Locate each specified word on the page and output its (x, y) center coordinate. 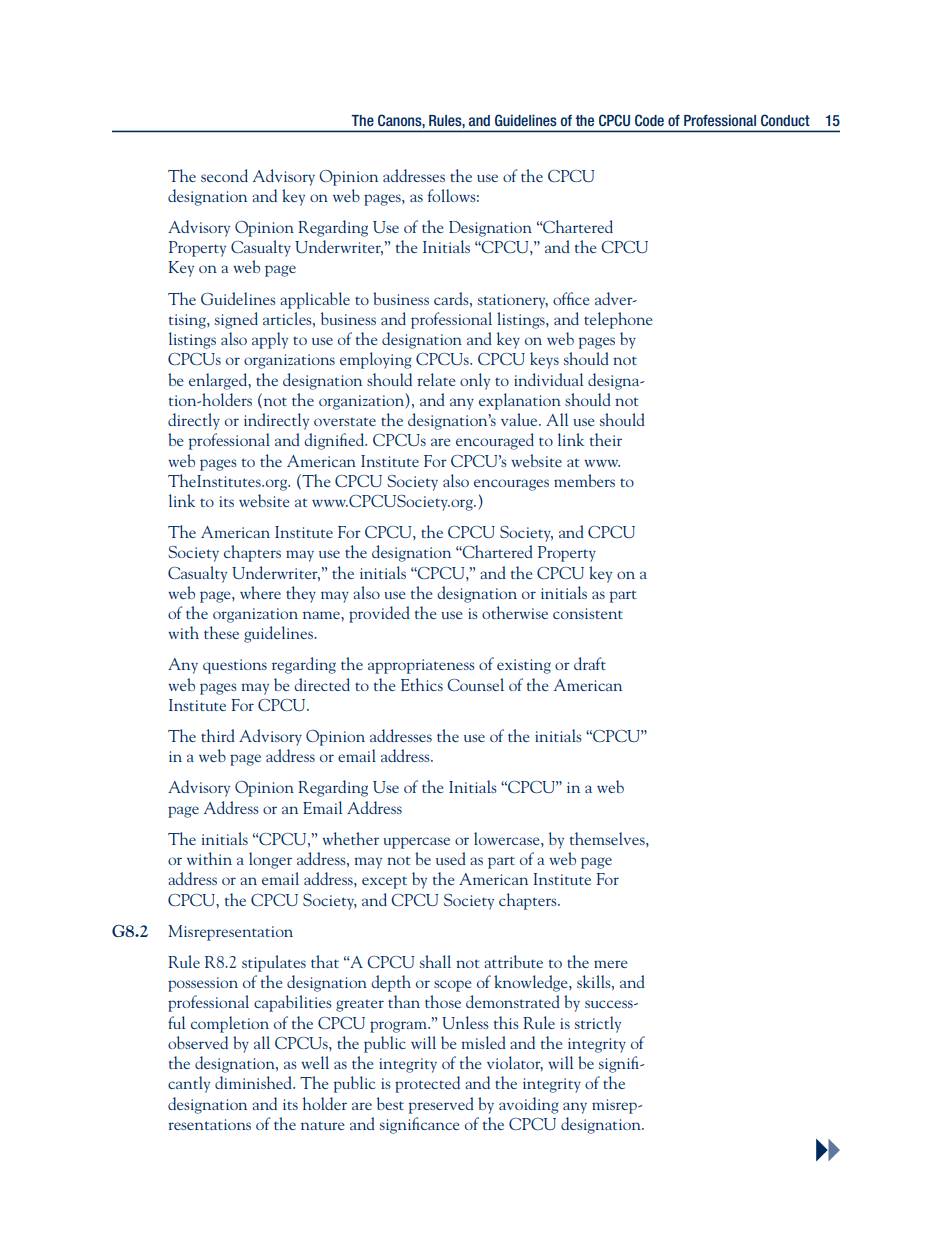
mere (611, 964)
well (315, 1062)
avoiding (529, 1105)
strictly (598, 1024)
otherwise (515, 612)
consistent (588, 613)
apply (270, 340)
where (260, 592)
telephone (618, 320)
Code (649, 120)
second (224, 175)
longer (270, 860)
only (475, 381)
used (451, 858)
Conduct (785, 120)
